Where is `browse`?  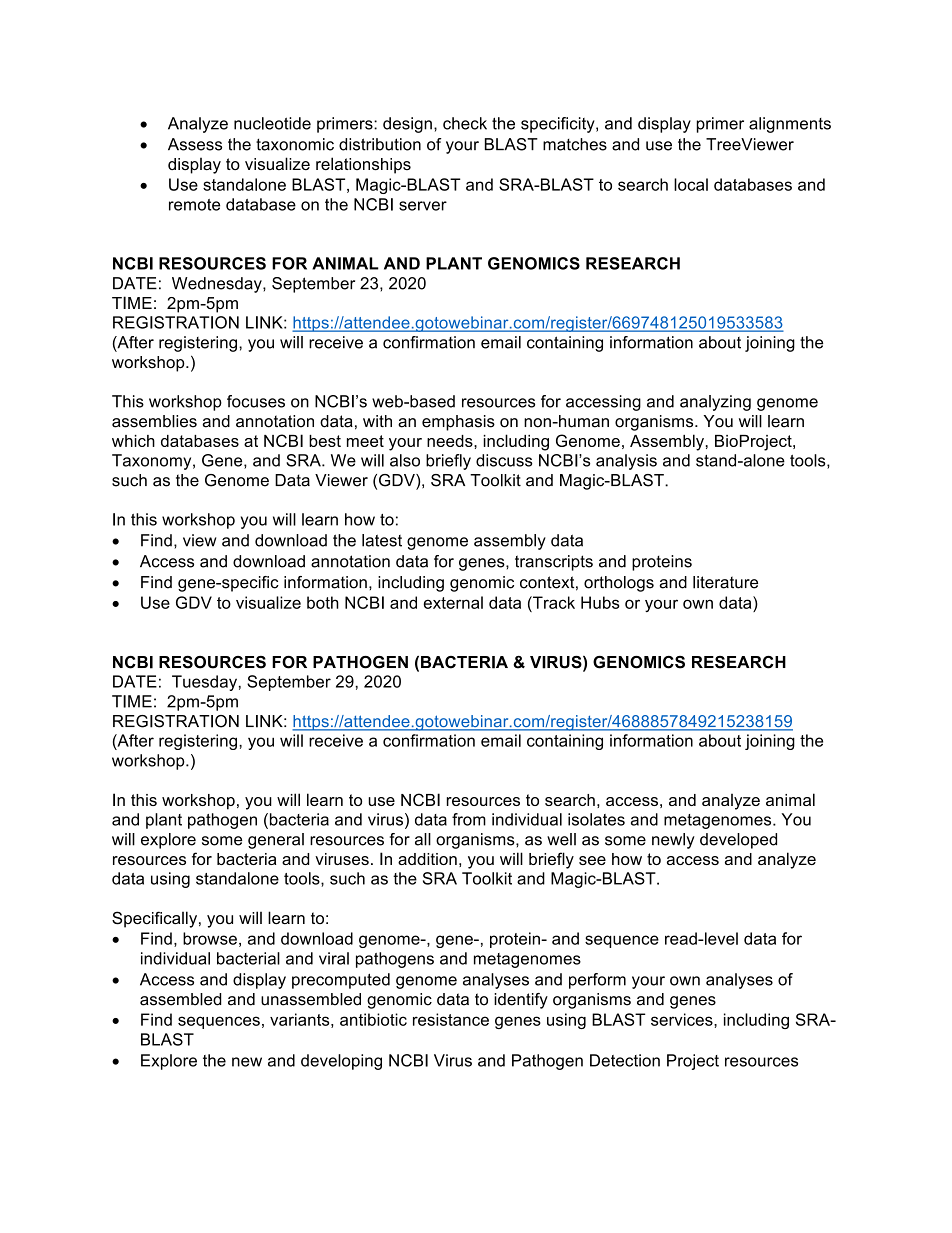 browse is located at coordinates (210, 938).
